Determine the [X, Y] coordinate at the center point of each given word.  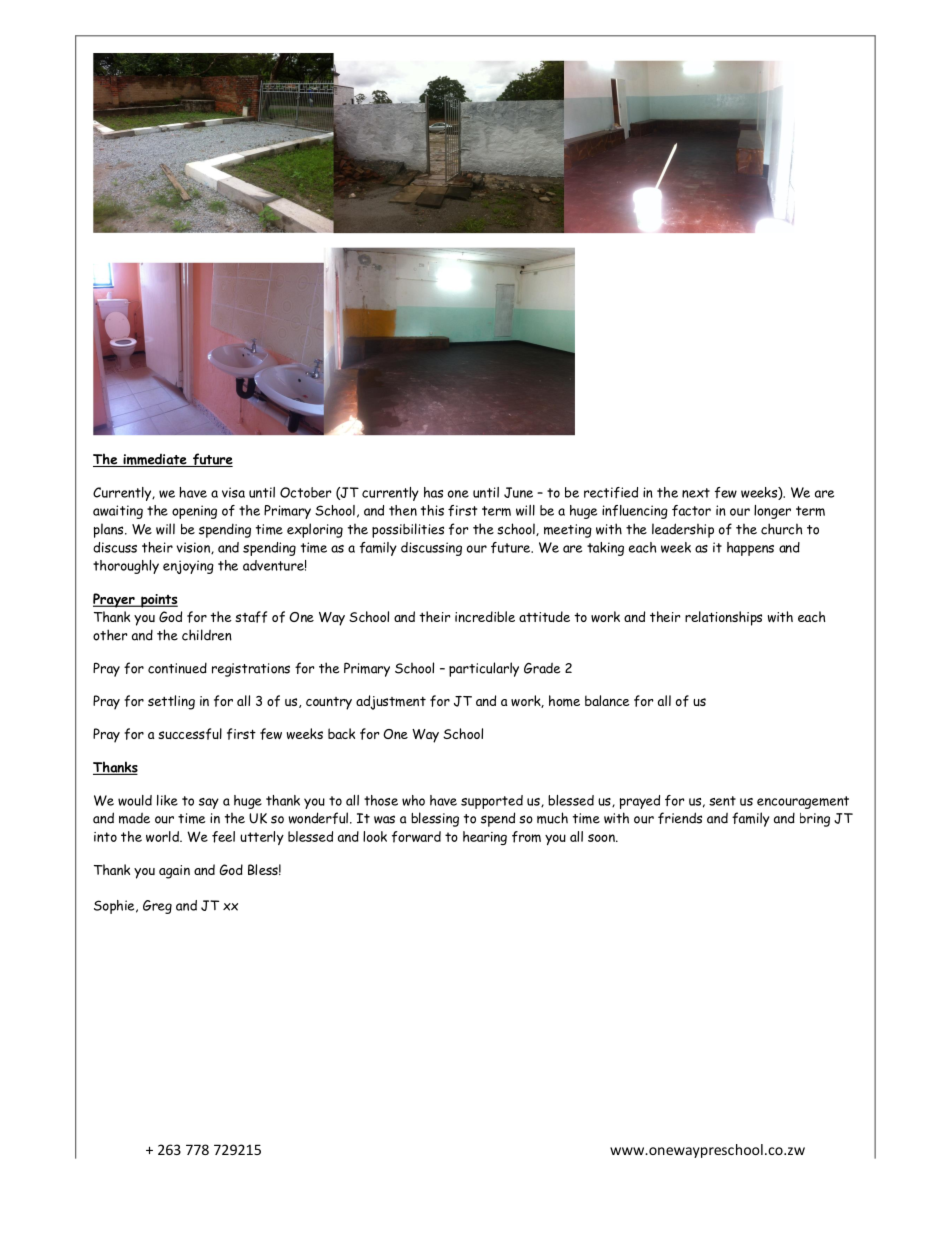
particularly [484, 669]
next [696, 493]
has [433, 492]
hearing [485, 838]
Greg [157, 907]
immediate [155, 460]
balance [607, 700]
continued [177, 668]
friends [680, 818]
